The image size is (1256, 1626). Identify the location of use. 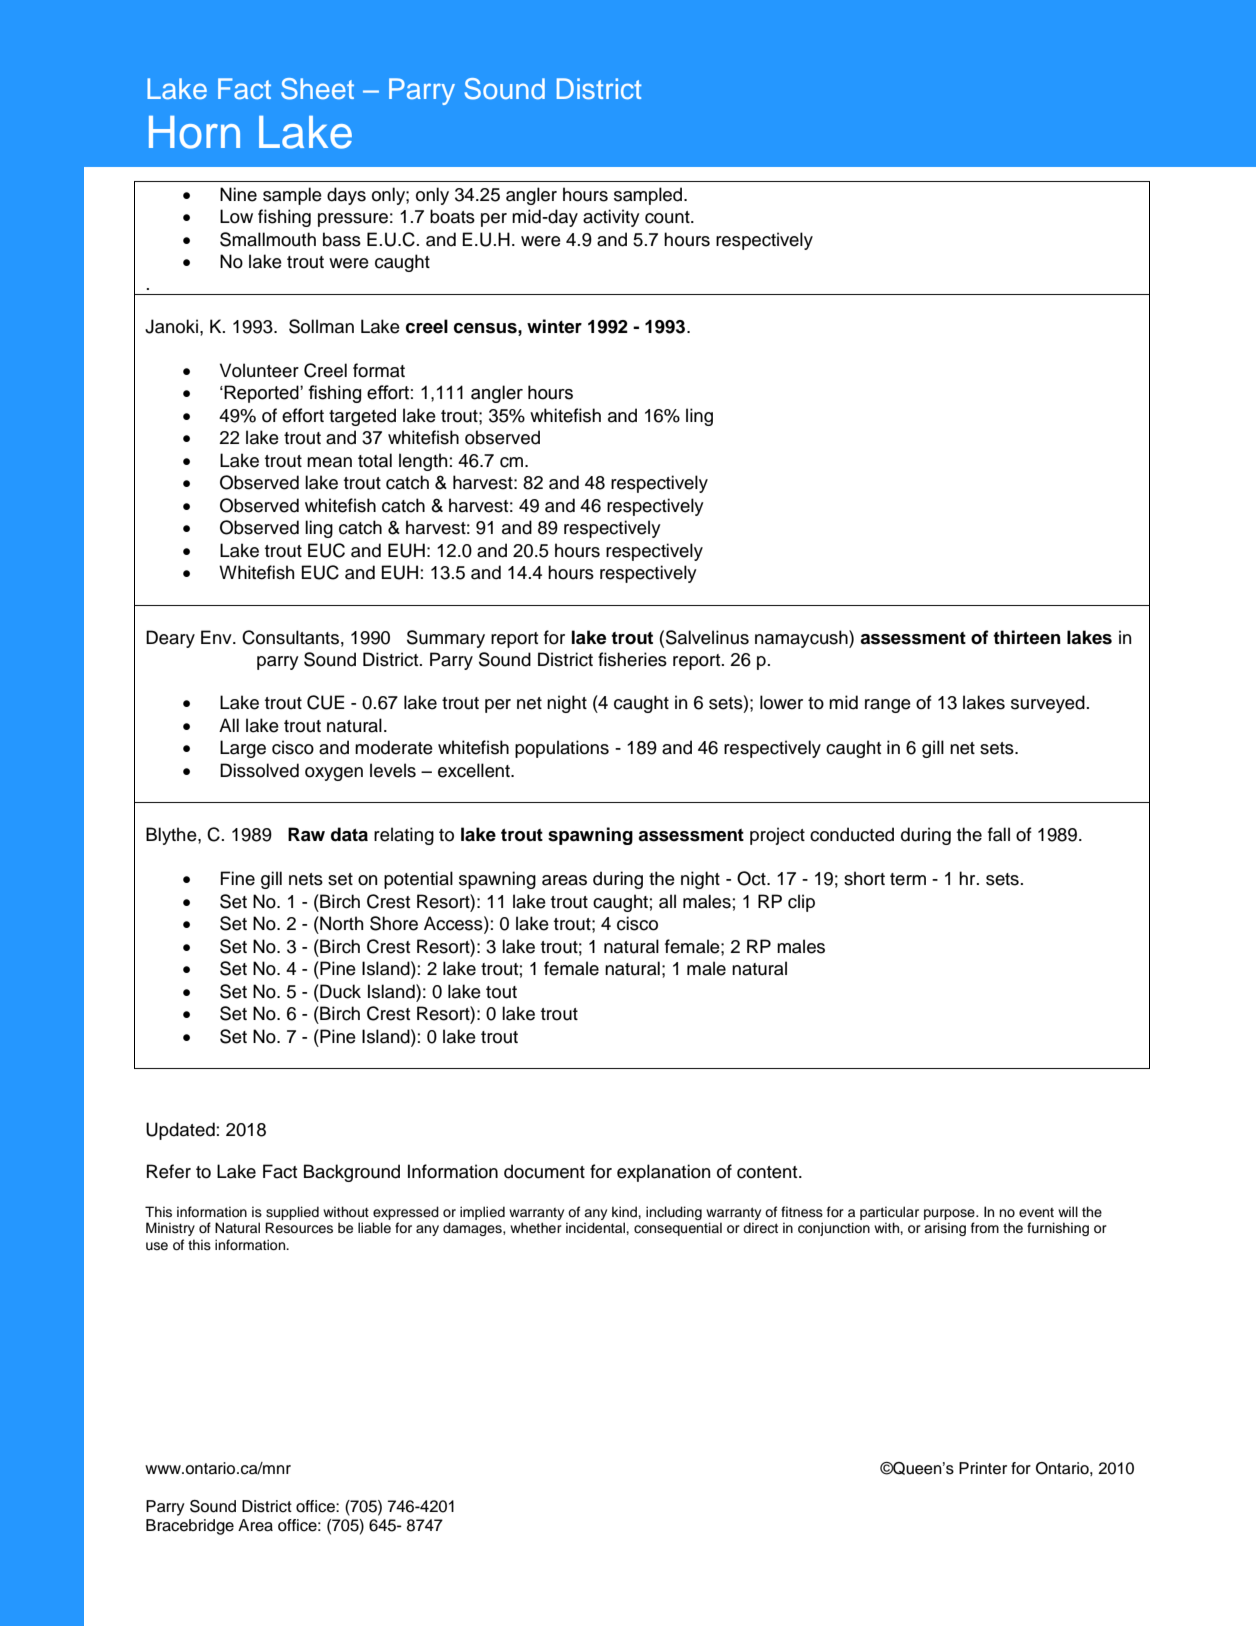
(157, 1246).
